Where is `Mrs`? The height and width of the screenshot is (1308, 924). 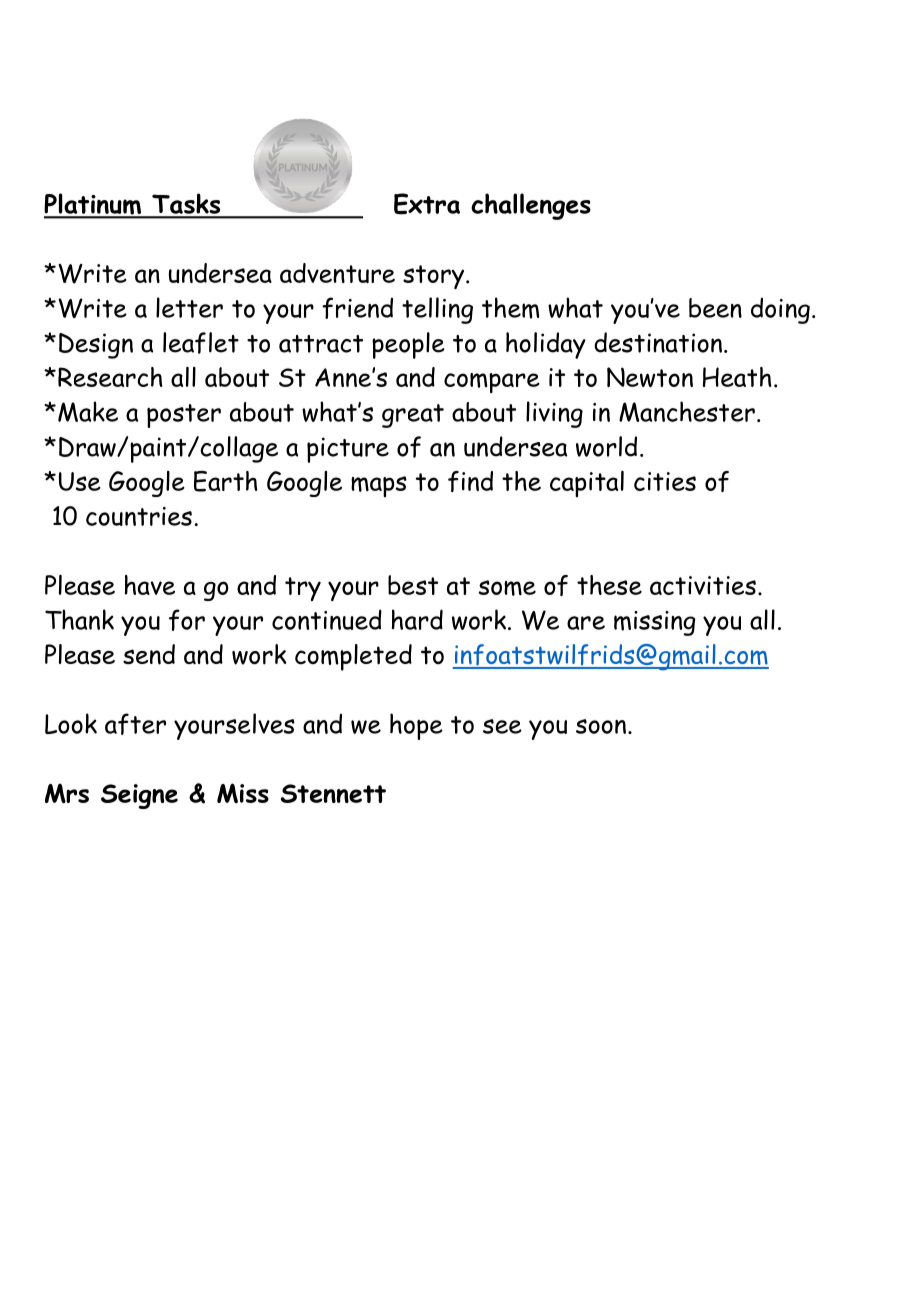
Mrs is located at coordinates (67, 793).
